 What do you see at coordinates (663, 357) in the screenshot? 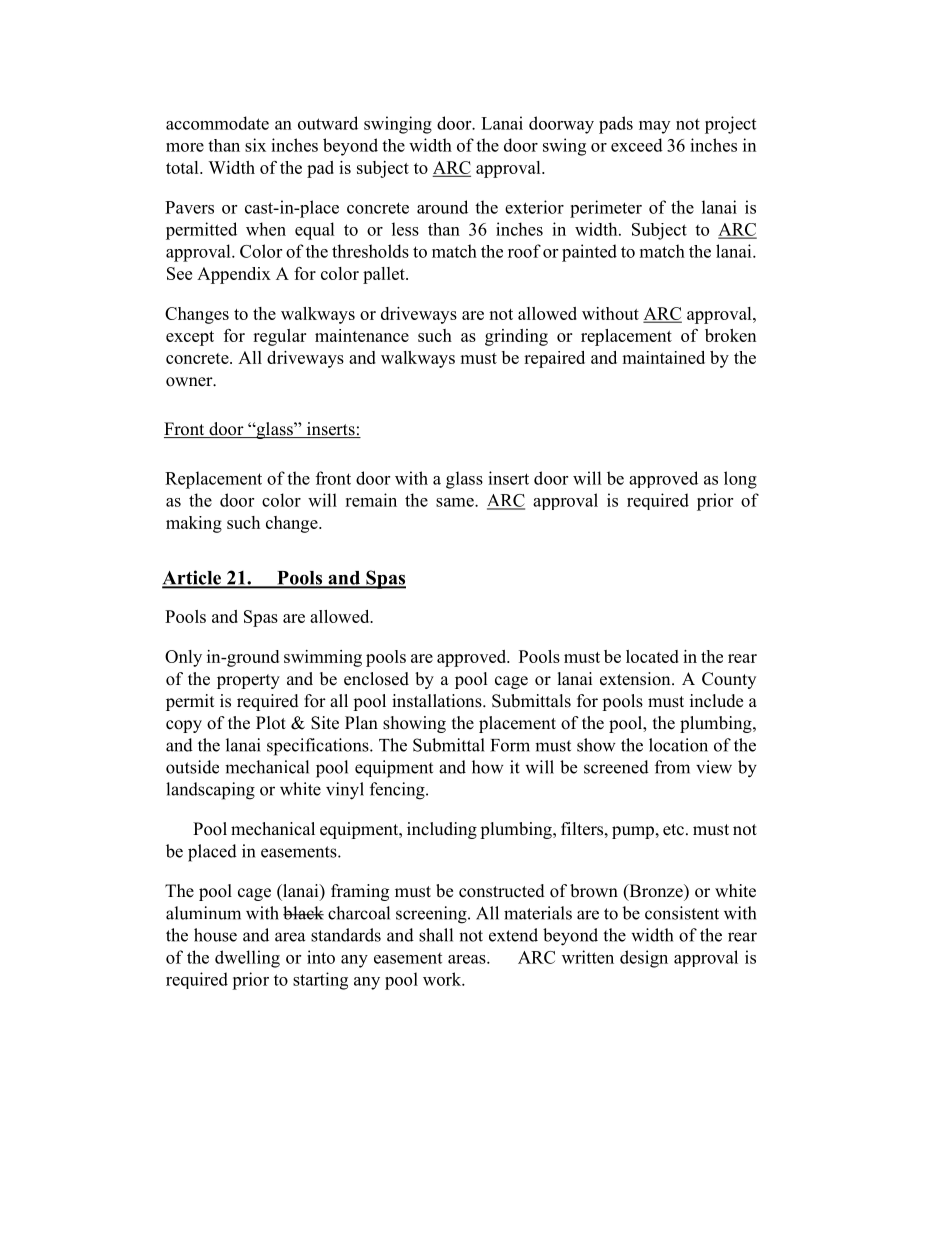
I see `maintained` at bounding box center [663, 357].
